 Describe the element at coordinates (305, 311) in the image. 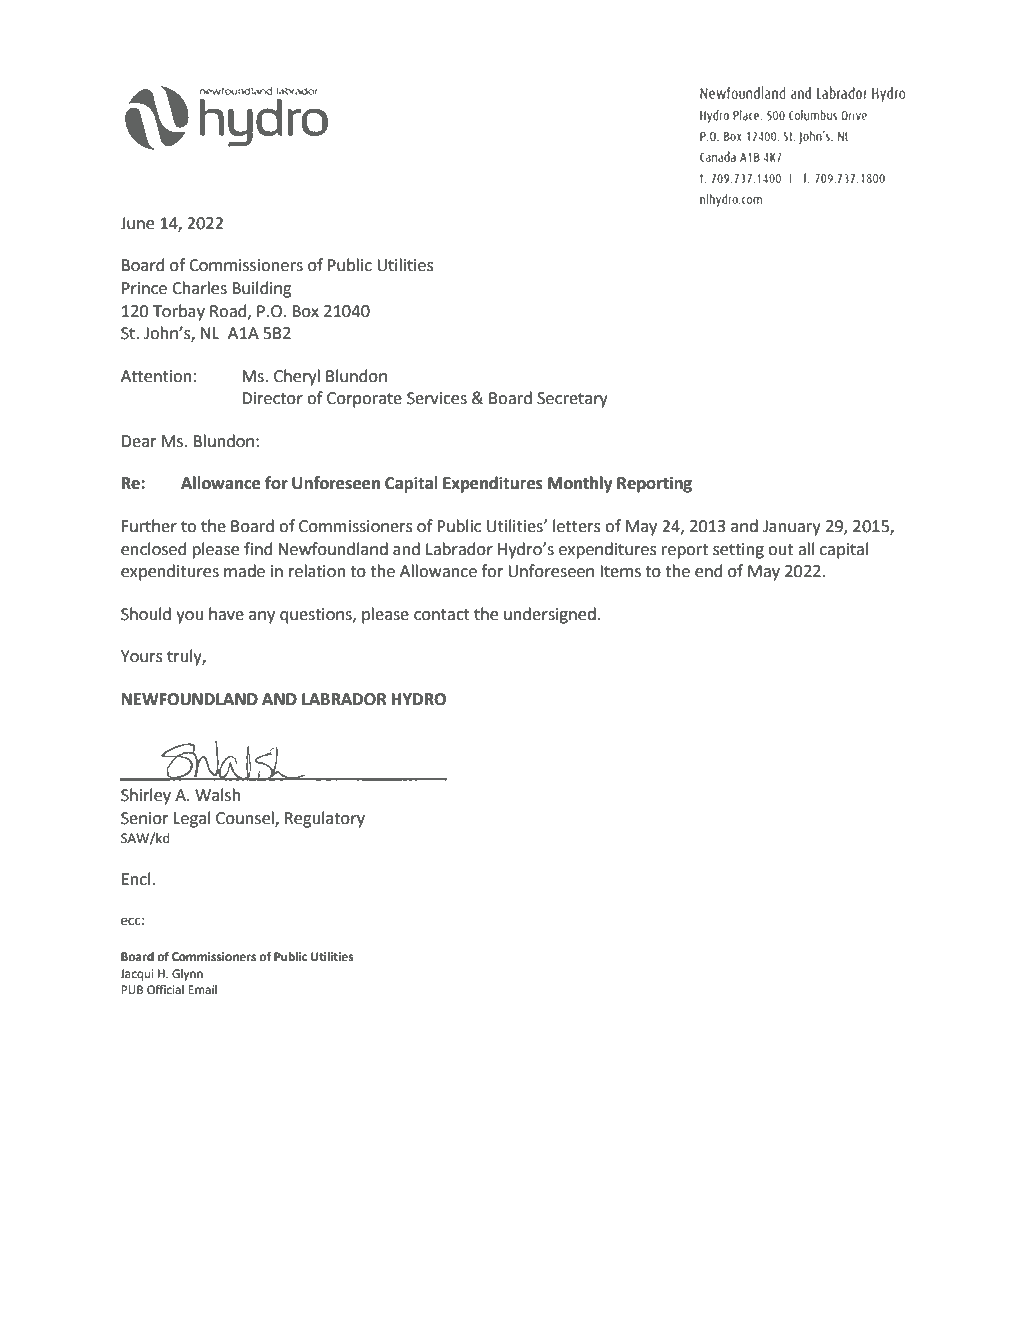

I see `Box` at that location.
